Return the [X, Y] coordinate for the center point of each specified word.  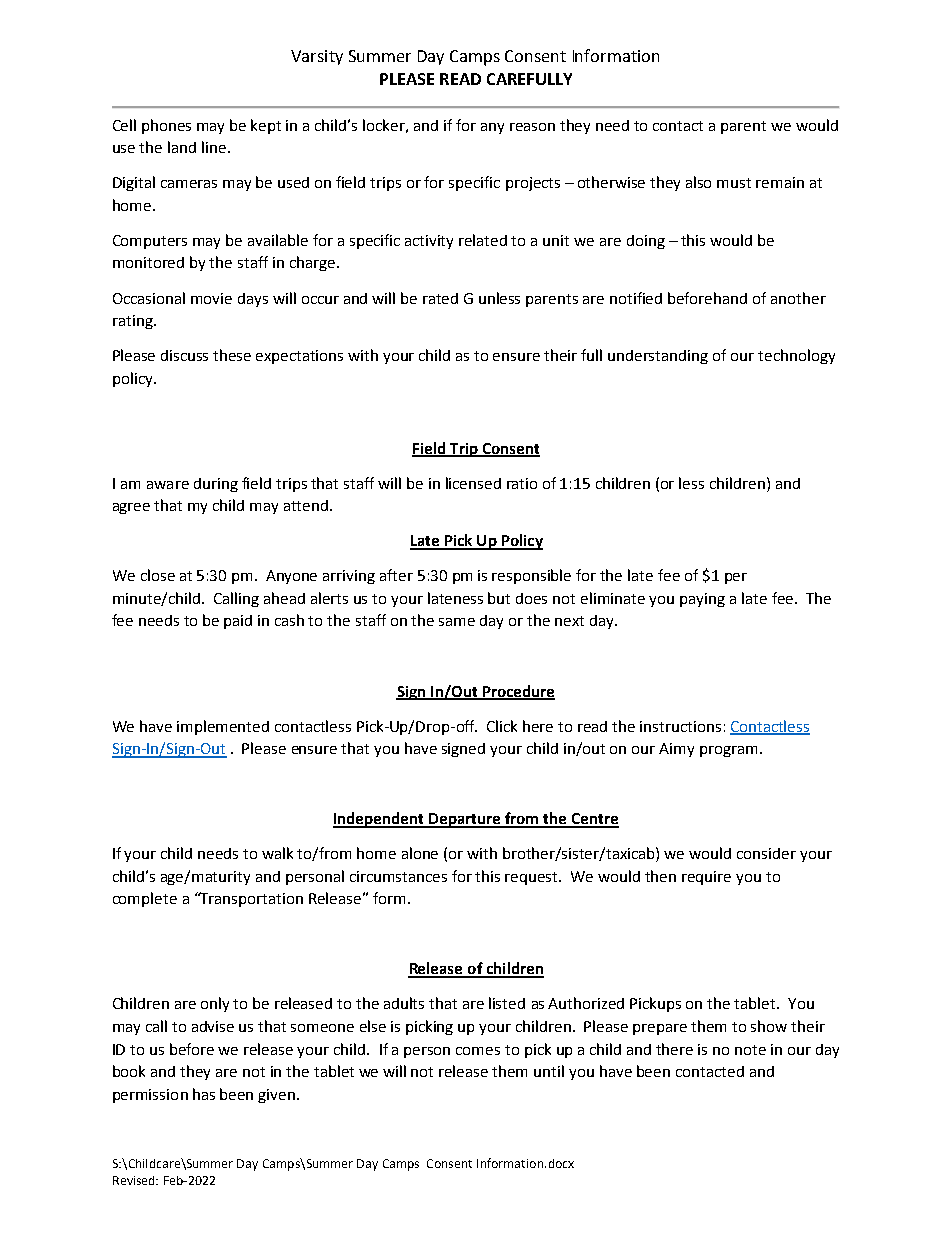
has [204, 1094]
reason [532, 127]
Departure [465, 820]
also [698, 182]
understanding [658, 357]
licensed [473, 483]
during [216, 485]
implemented [223, 727]
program [728, 751]
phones [166, 126]
